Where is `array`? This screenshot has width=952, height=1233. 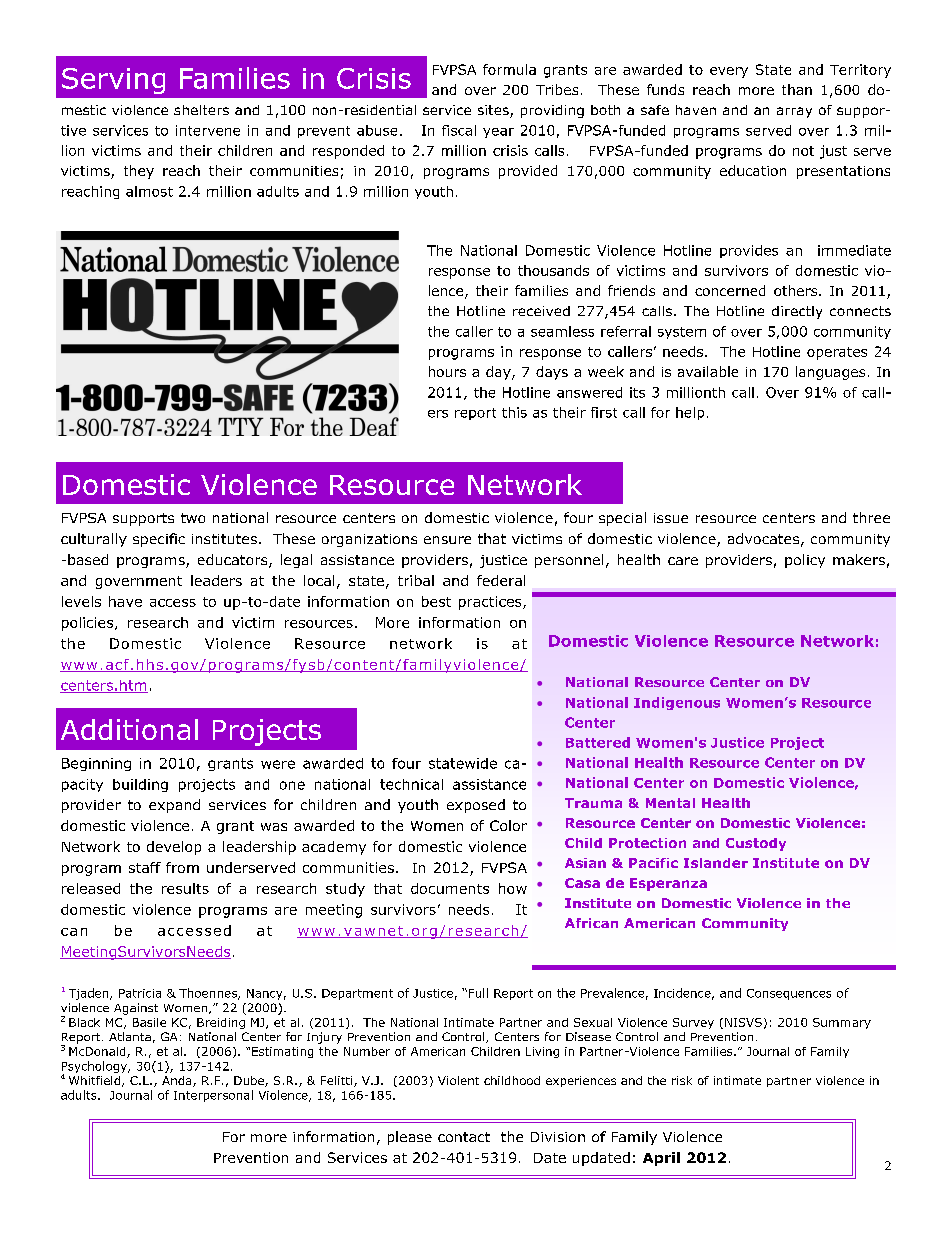 array is located at coordinates (794, 112).
